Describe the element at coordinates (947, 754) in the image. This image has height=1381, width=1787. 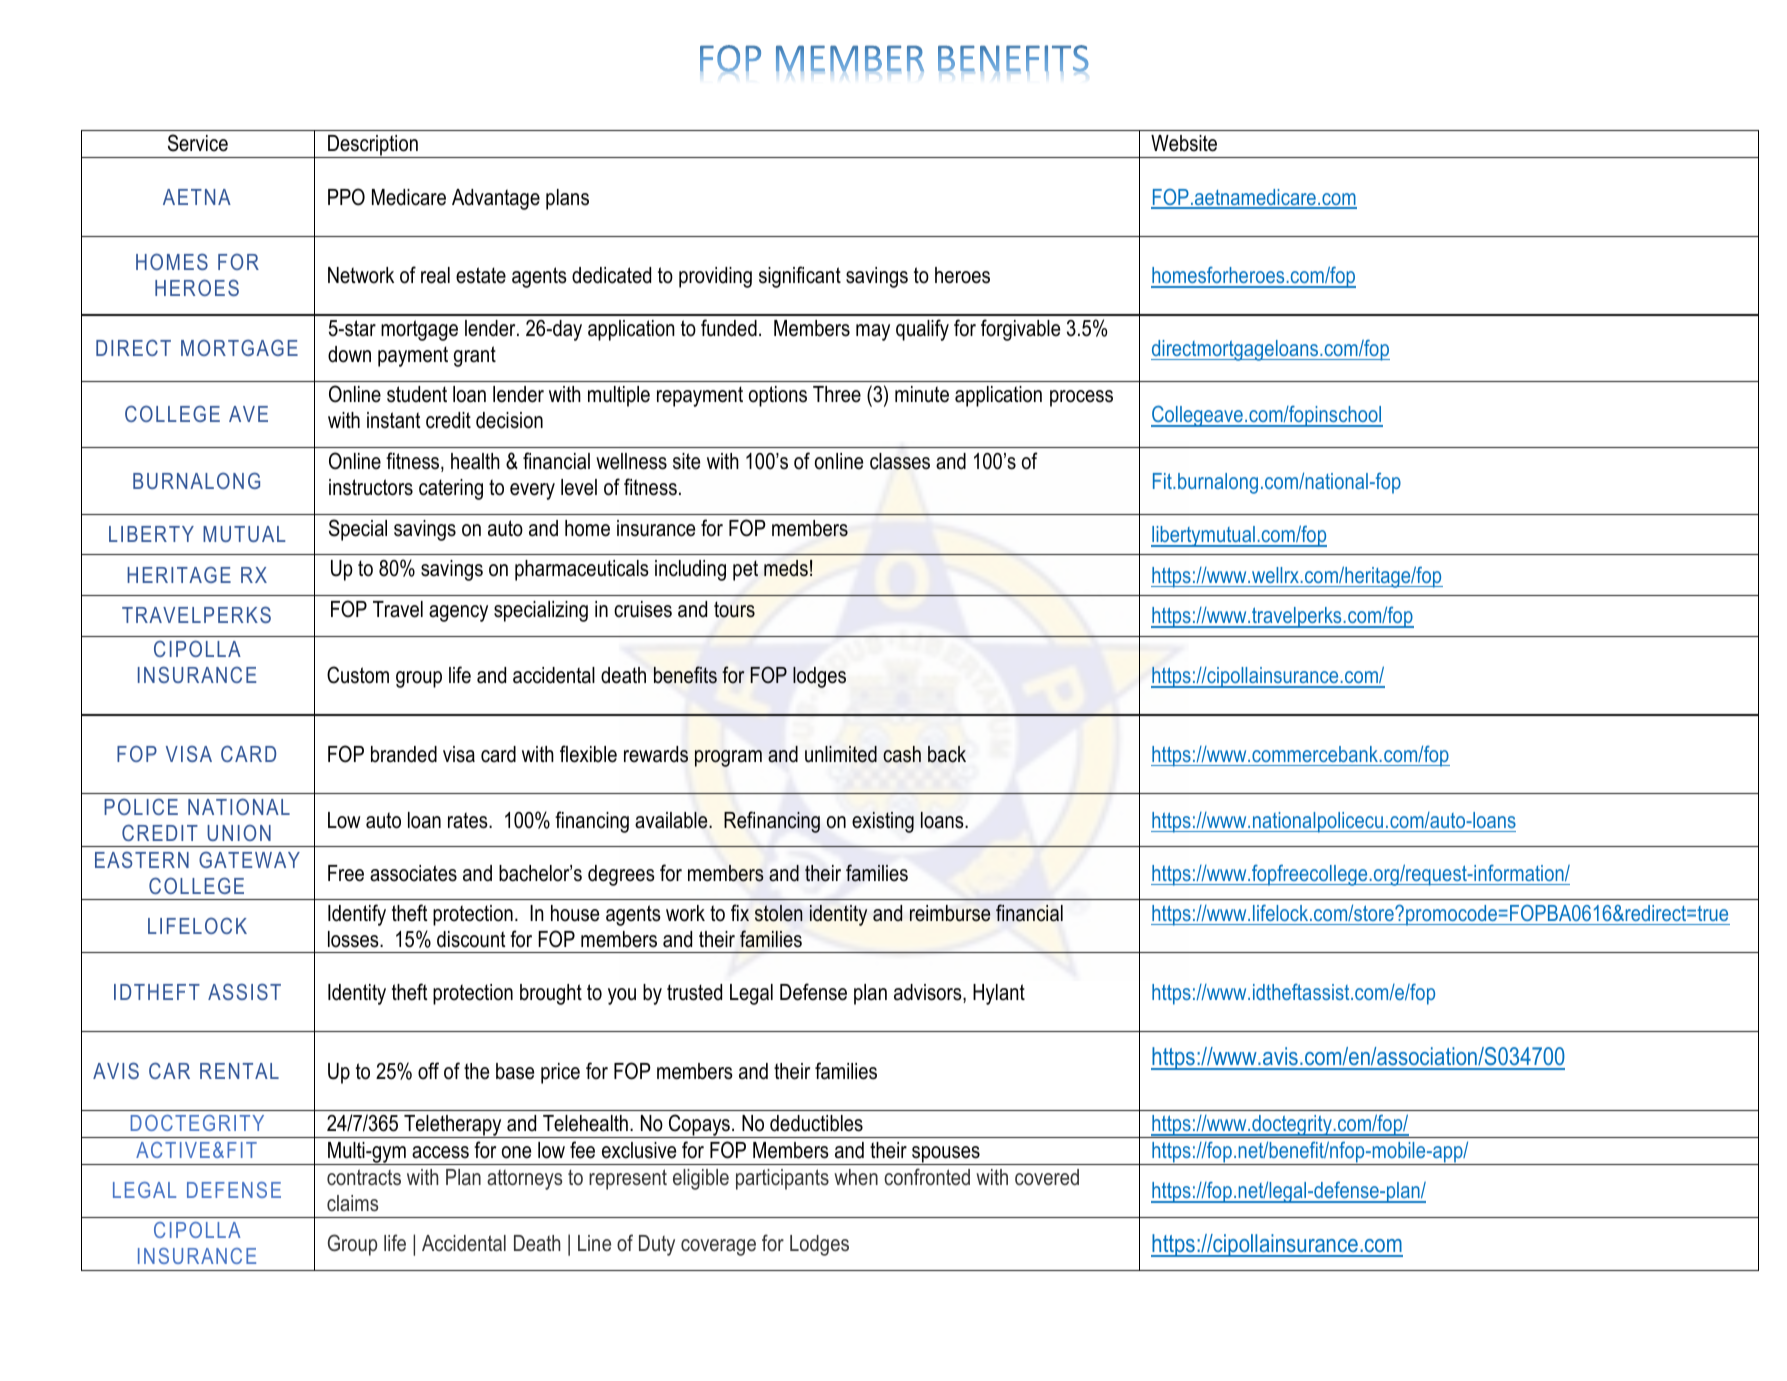
I see `back` at that location.
